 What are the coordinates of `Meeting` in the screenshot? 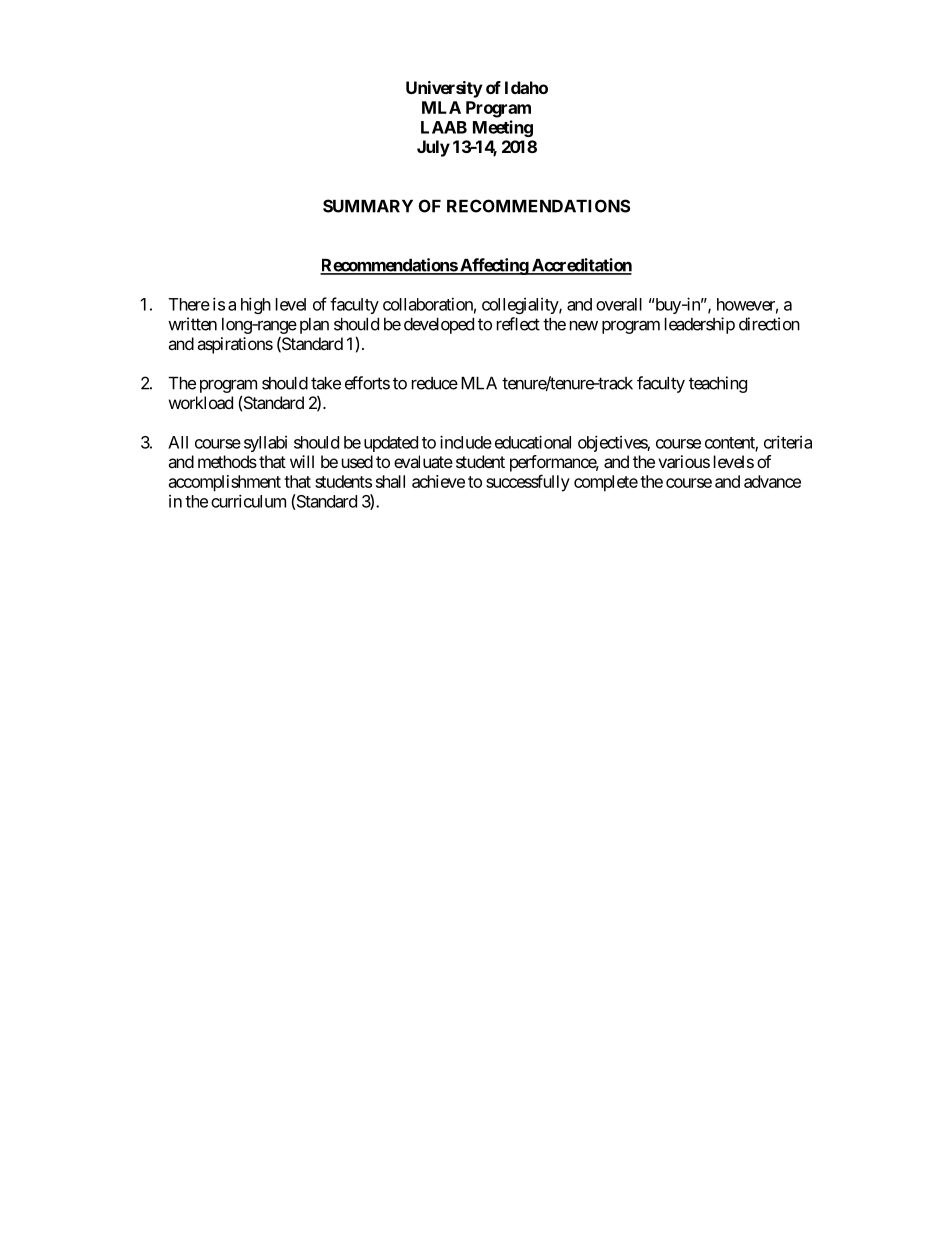 It's located at (503, 128).
